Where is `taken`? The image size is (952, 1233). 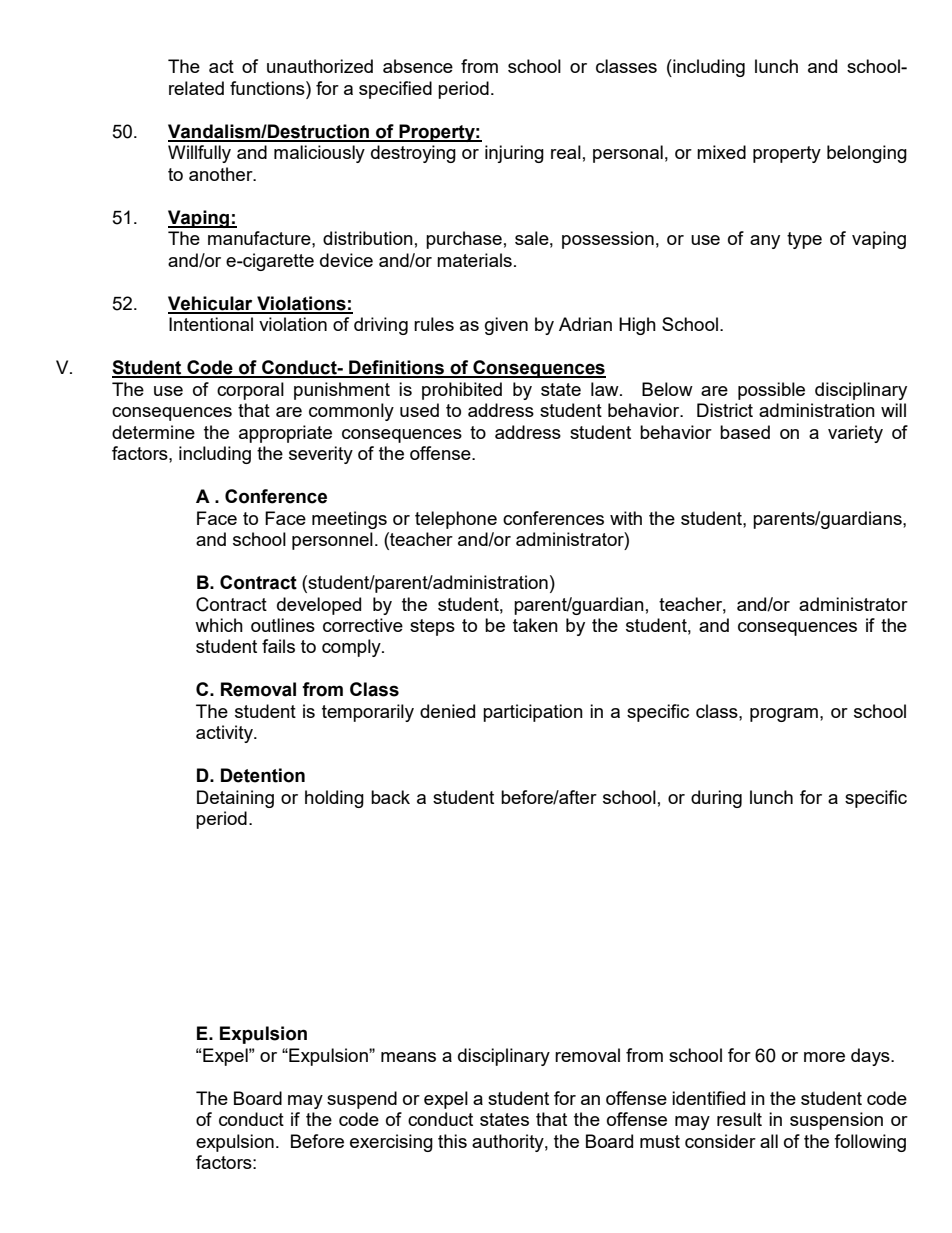 taken is located at coordinates (535, 625).
